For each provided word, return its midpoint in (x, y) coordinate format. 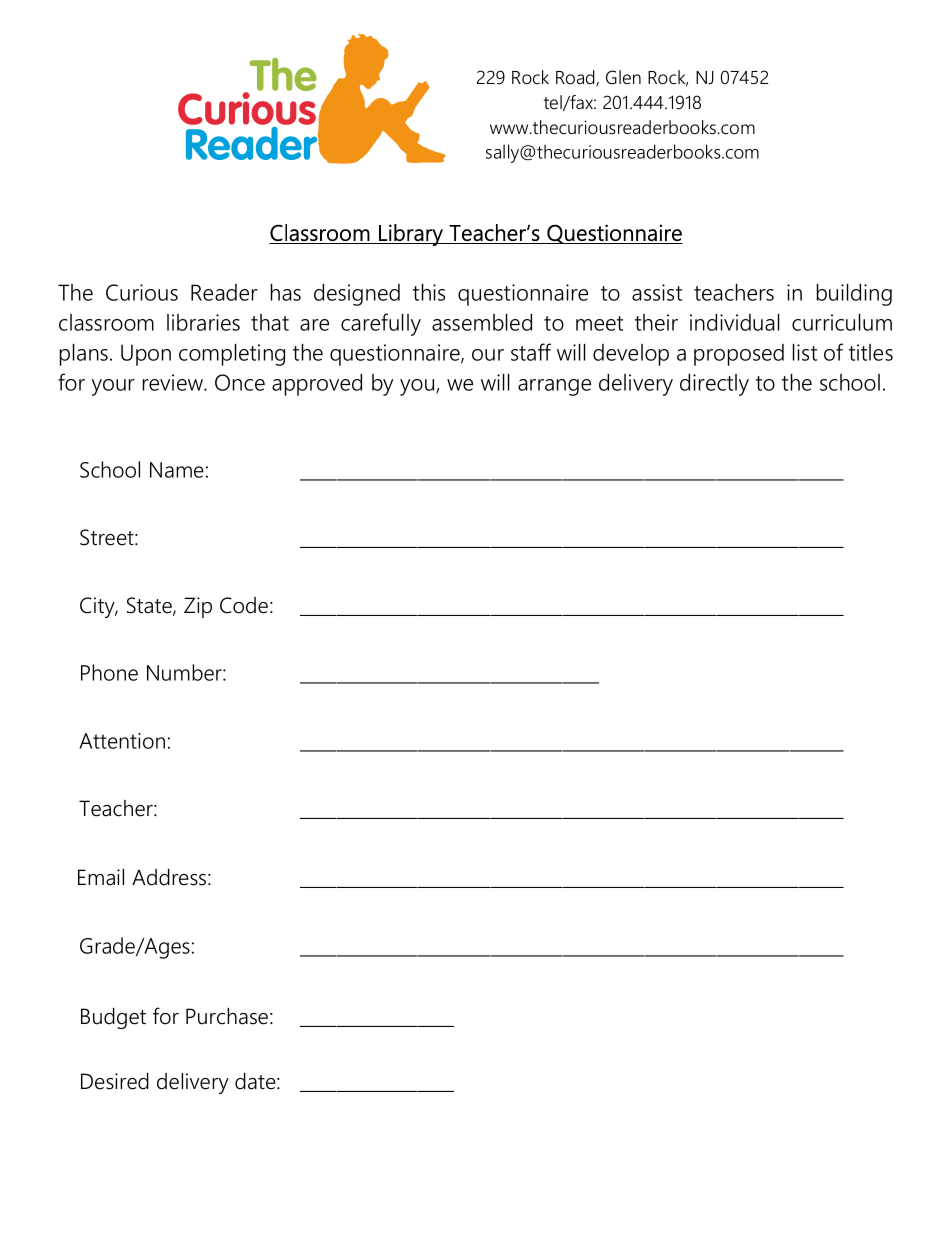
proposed (739, 355)
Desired (115, 1081)
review (174, 382)
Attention (122, 741)
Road (576, 78)
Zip (198, 607)
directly (714, 385)
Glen (623, 77)
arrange (554, 387)
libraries (203, 322)
